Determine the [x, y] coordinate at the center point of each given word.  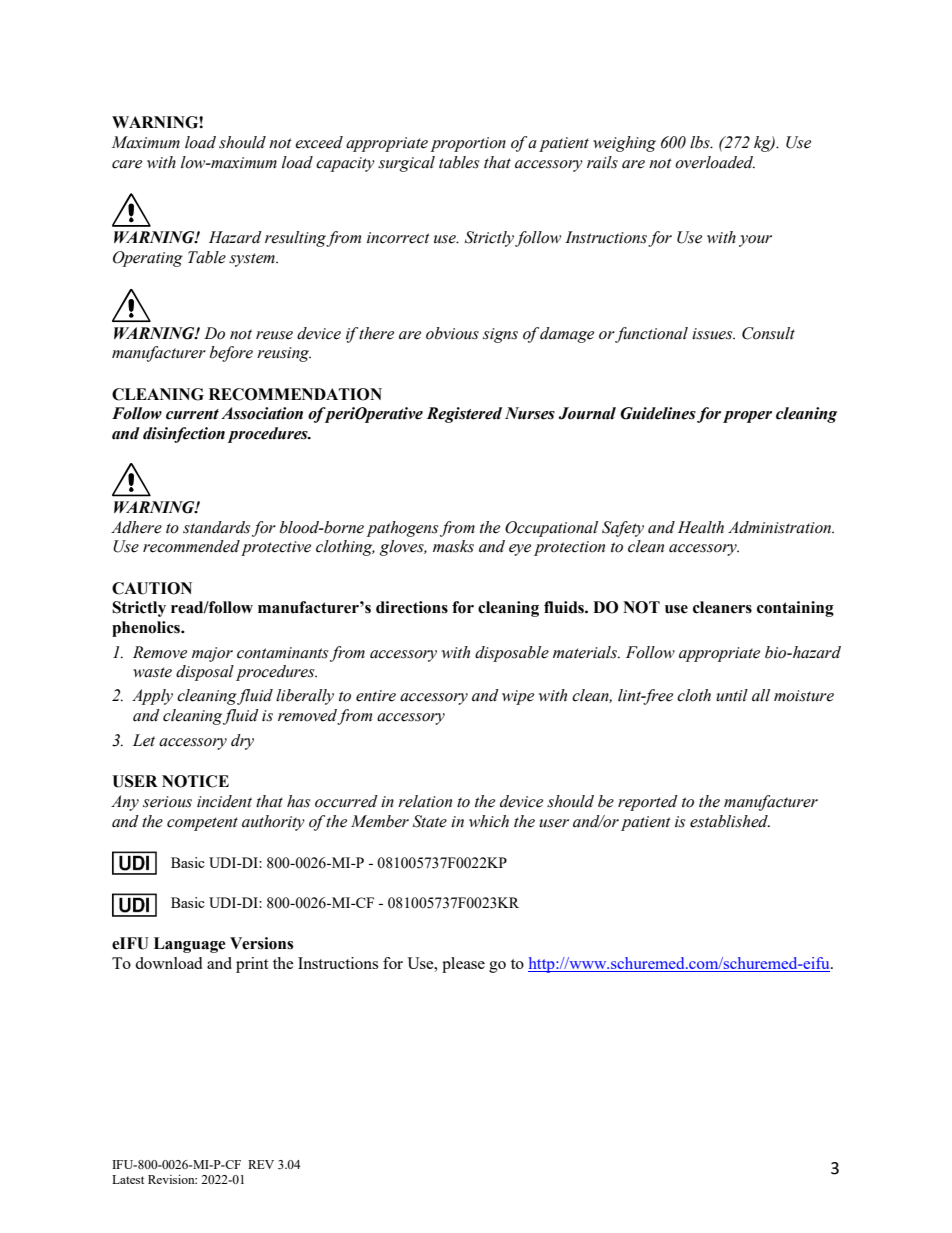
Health [701, 527]
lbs [701, 142]
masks [453, 546]
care [127, 164]
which [489, 821]
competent [202, 824]
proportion [468, 144]
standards [216, 527]
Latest [128, 1179]
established [730, 821]
